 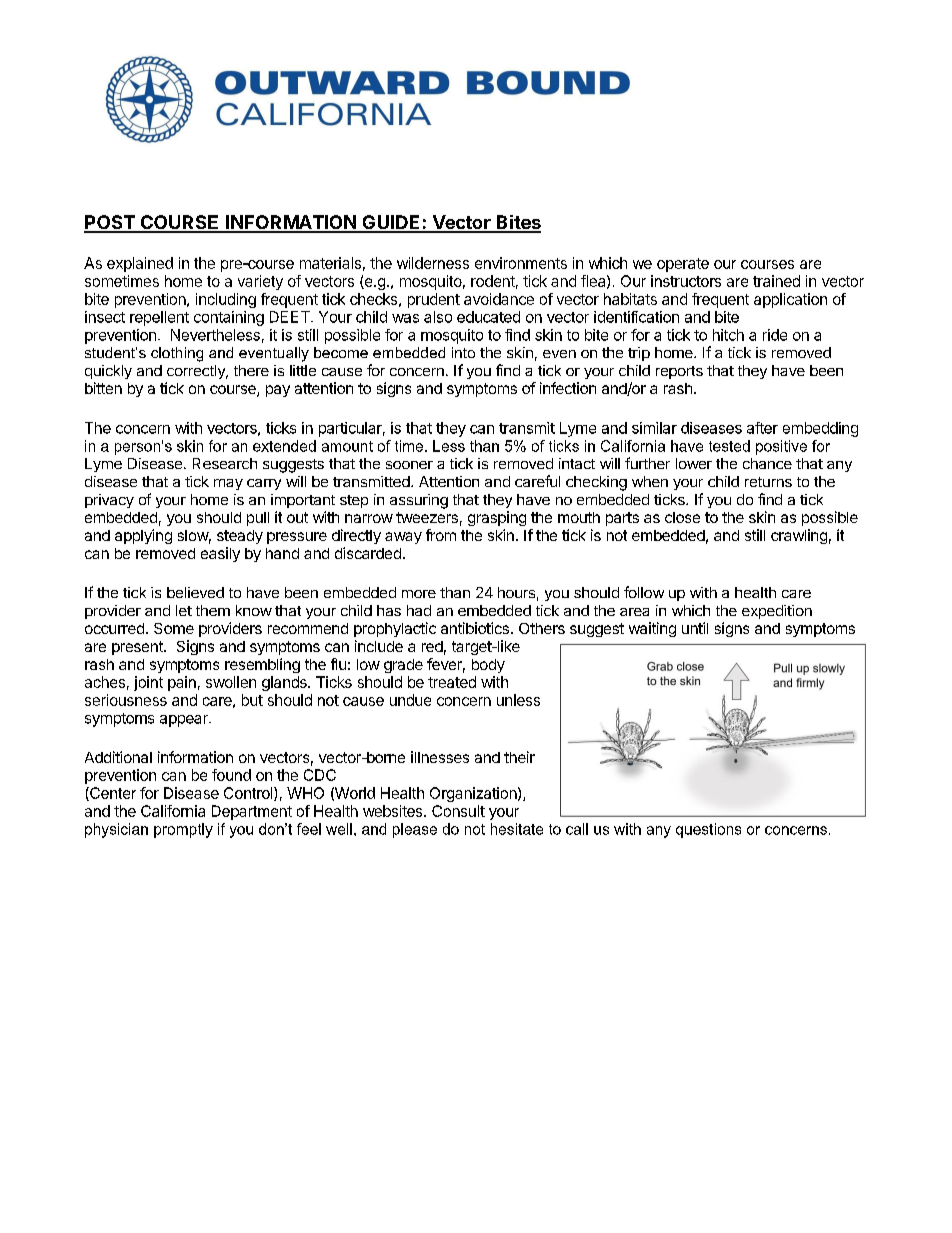 What do you see at coordinates (441, 535) in the document?
I see `from` at bounding box center [441, 535].
